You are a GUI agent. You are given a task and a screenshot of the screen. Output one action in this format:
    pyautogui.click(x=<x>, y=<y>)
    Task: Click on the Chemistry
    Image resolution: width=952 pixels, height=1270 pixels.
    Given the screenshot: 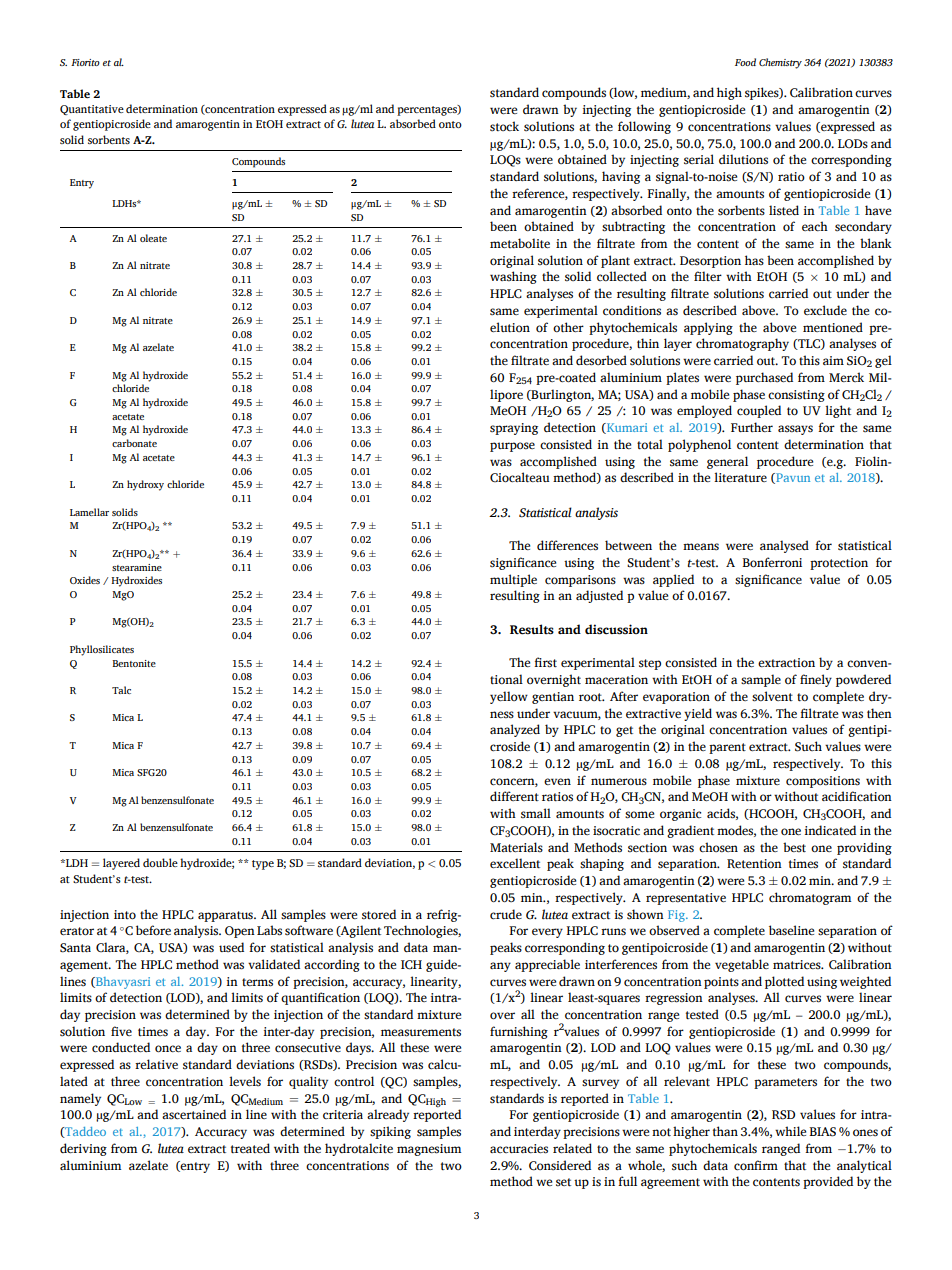 What is the action you would take?
    pyautogui.click(x=780, y=63)
